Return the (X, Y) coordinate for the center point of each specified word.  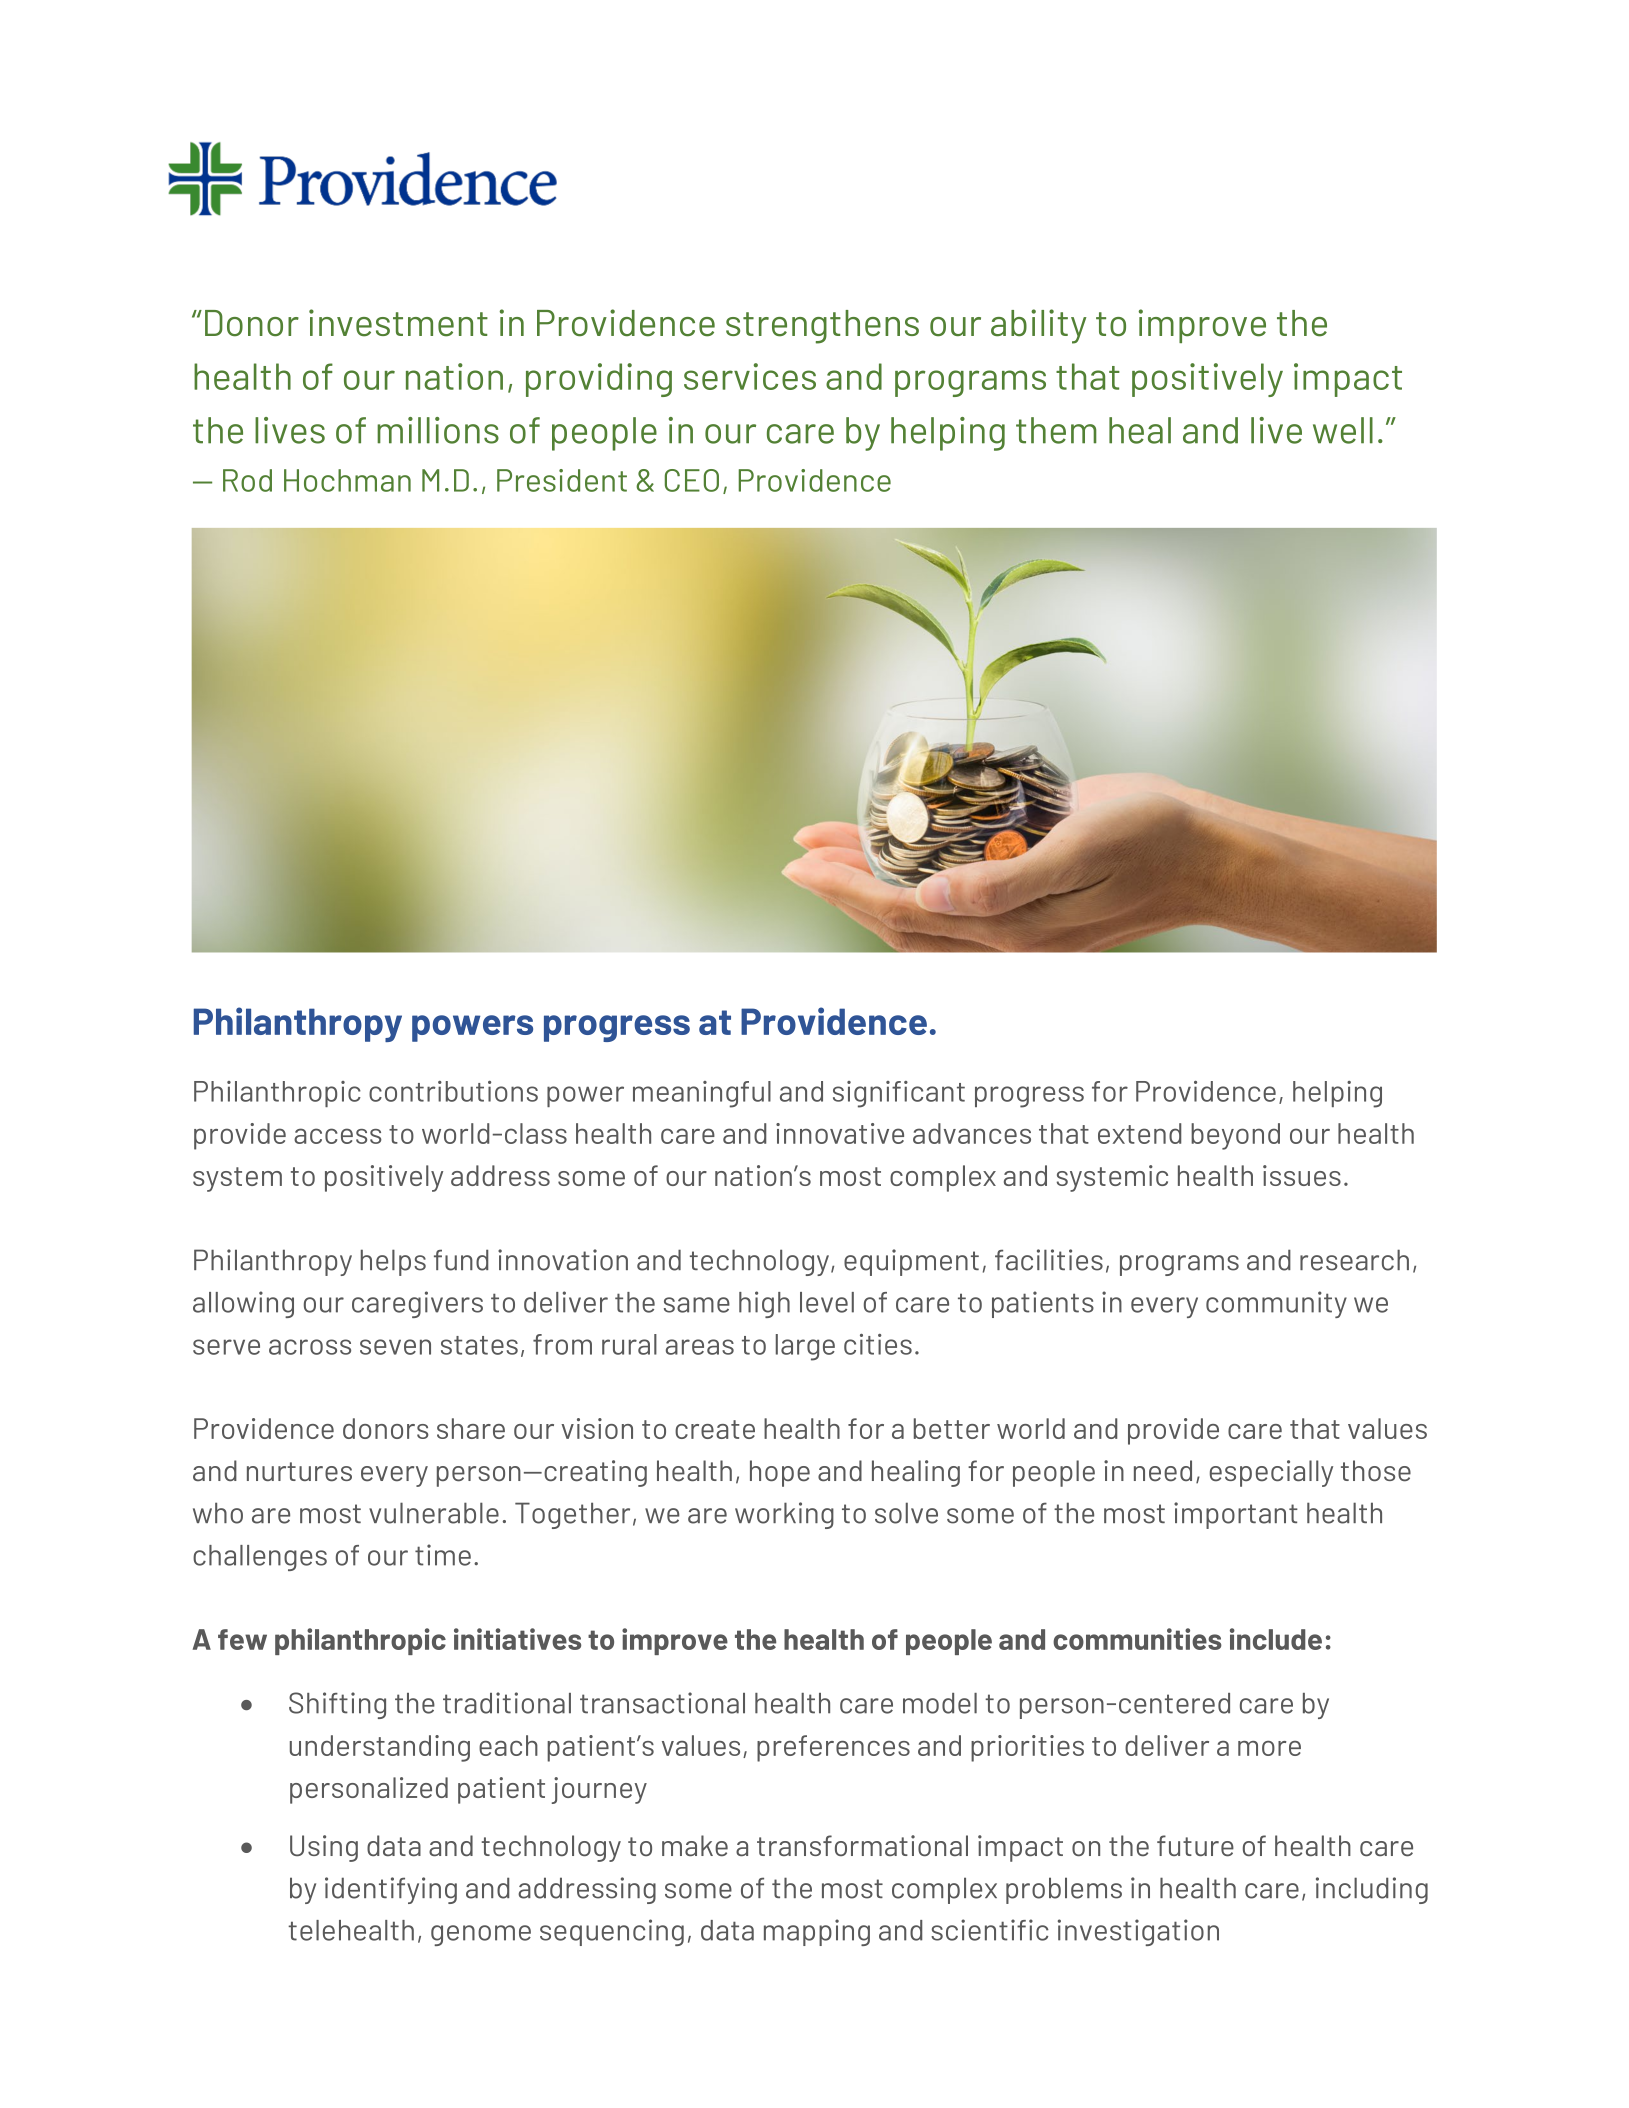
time (443, 1555)
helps (393, 1262)
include (1276, 1639)
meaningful (702, 1094)
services (750, 376)
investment (398, 323)
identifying (391, 1890)
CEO (692, 480)
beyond (1235, 1136)
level (827, 1302)
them (1056, 430)
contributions (453, 1091)
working (784, 1515)
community (1276, 1304)
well (1343, 430)
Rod (247, 480)
